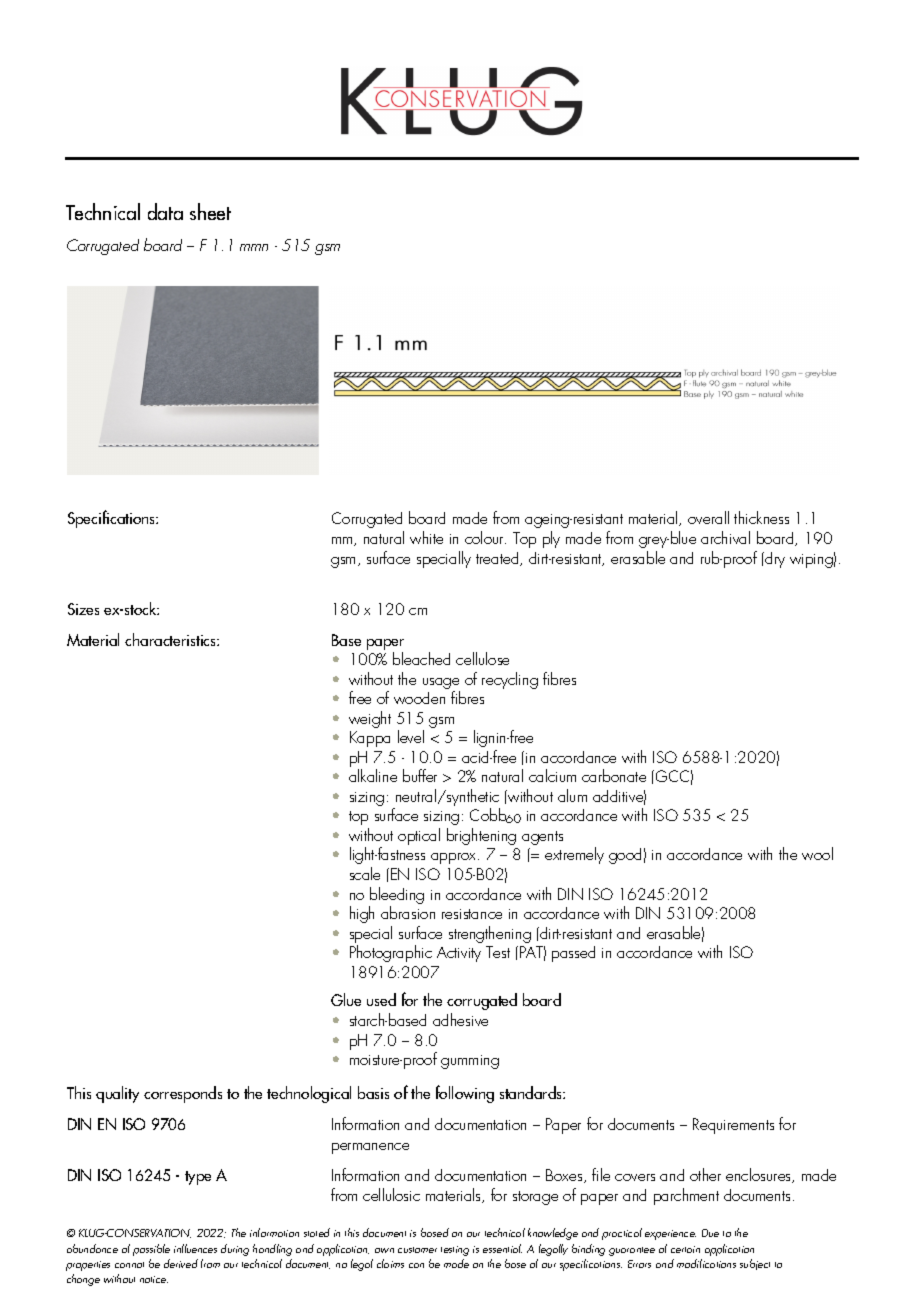 This screenshot has height=1308, width=924. What do you see at coordinates (370, 739) in the screenshot?
I see `Kappa` at bounding box center [370, 739].
